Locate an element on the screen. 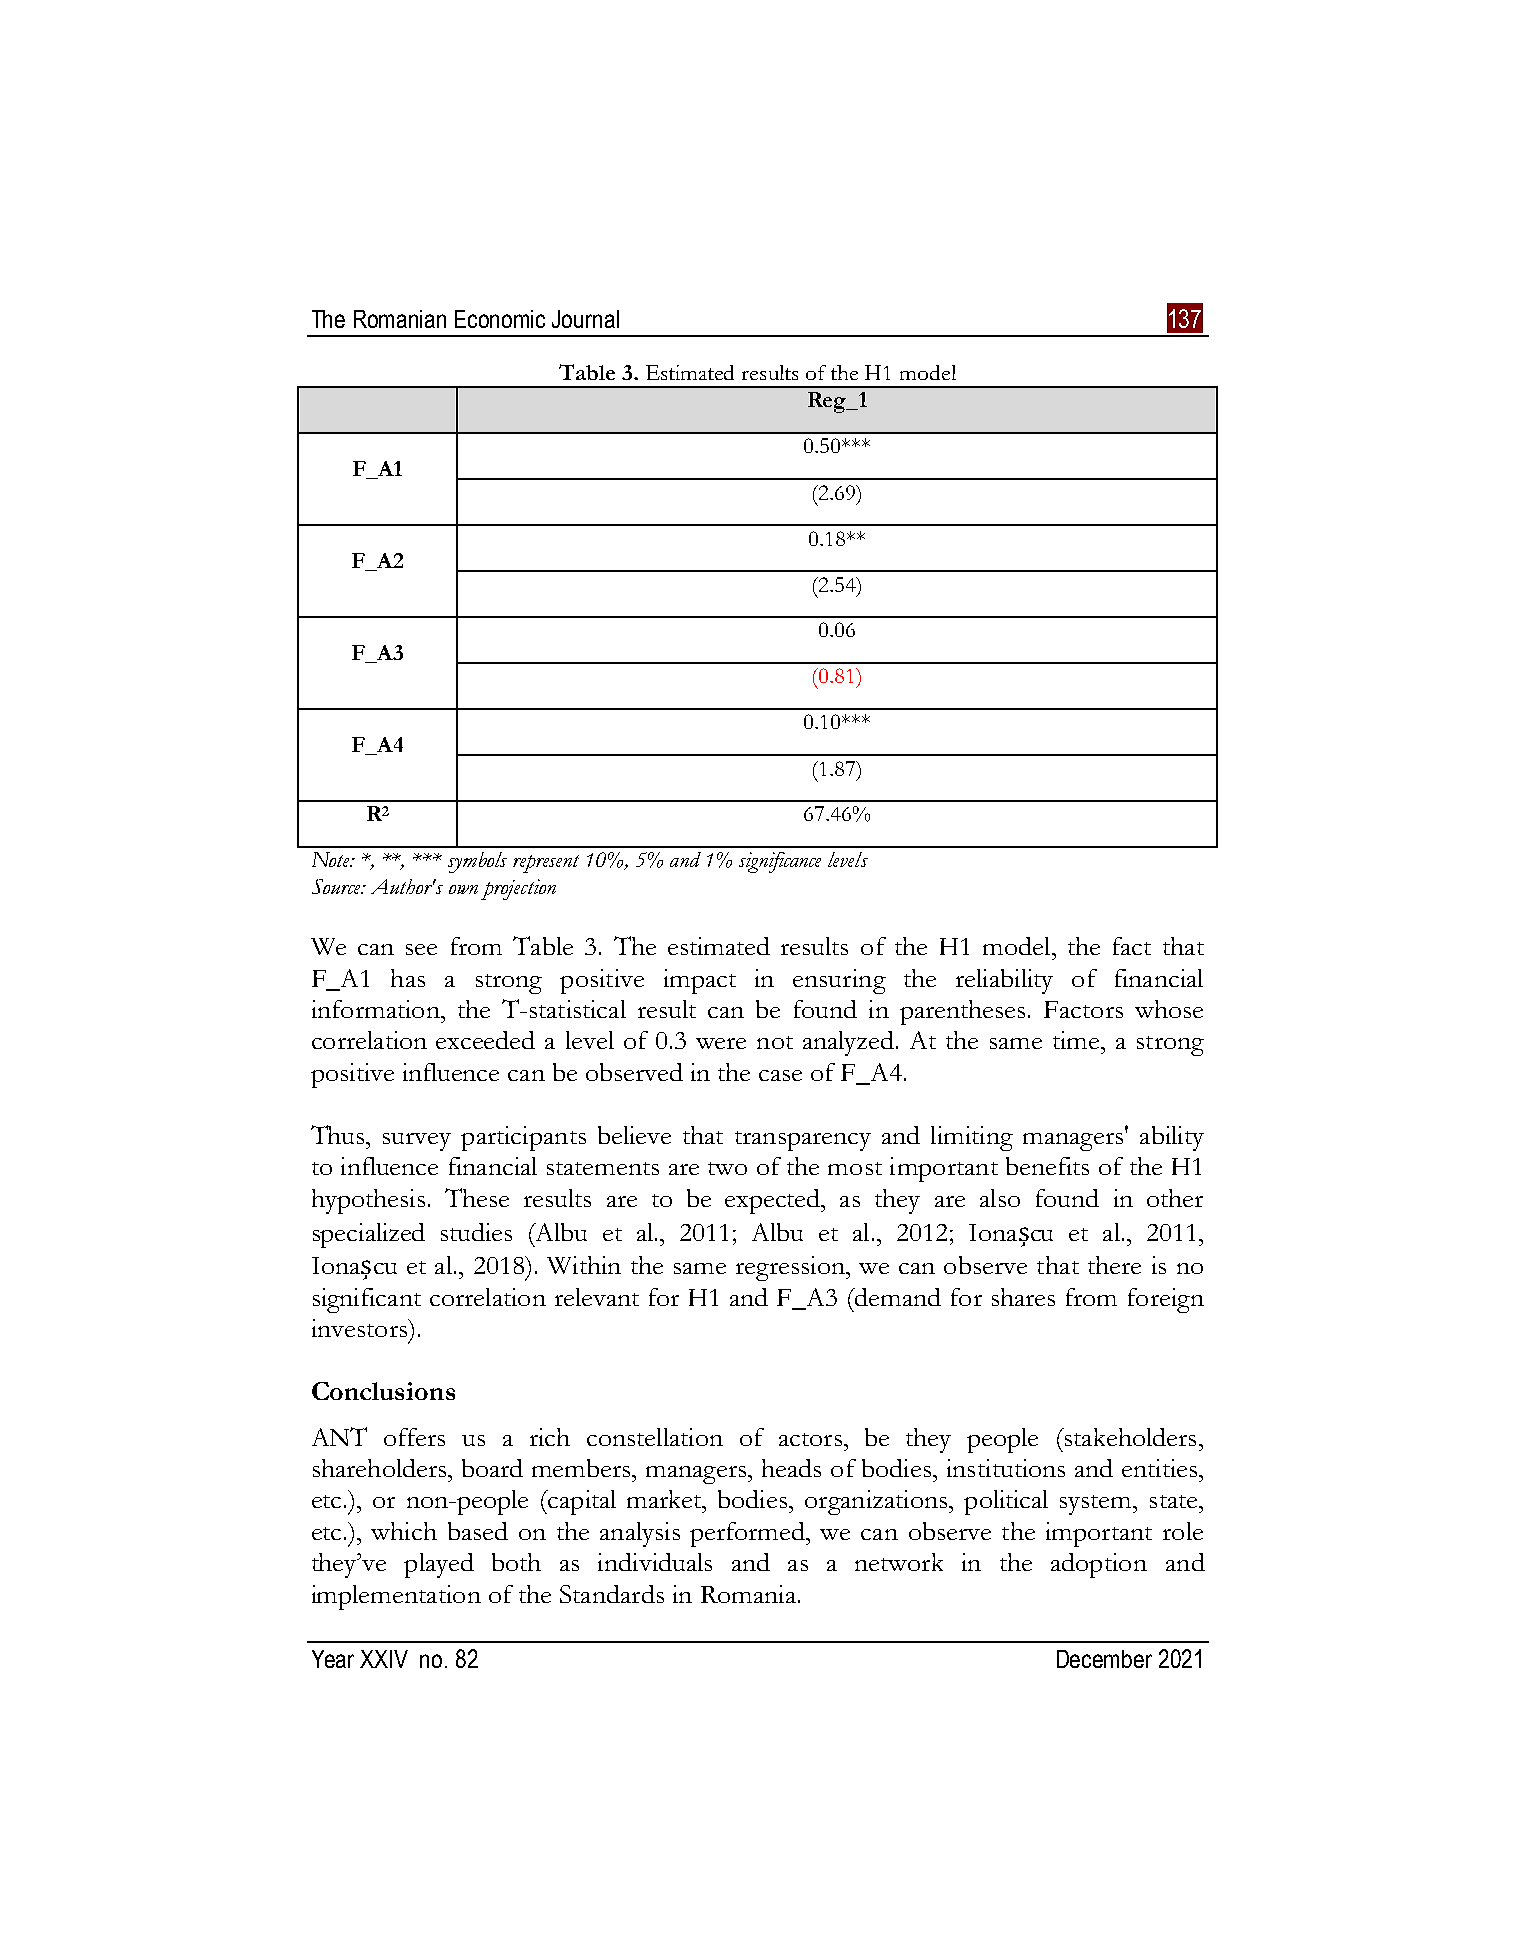  symbols is located at coordinates (477, 862).
